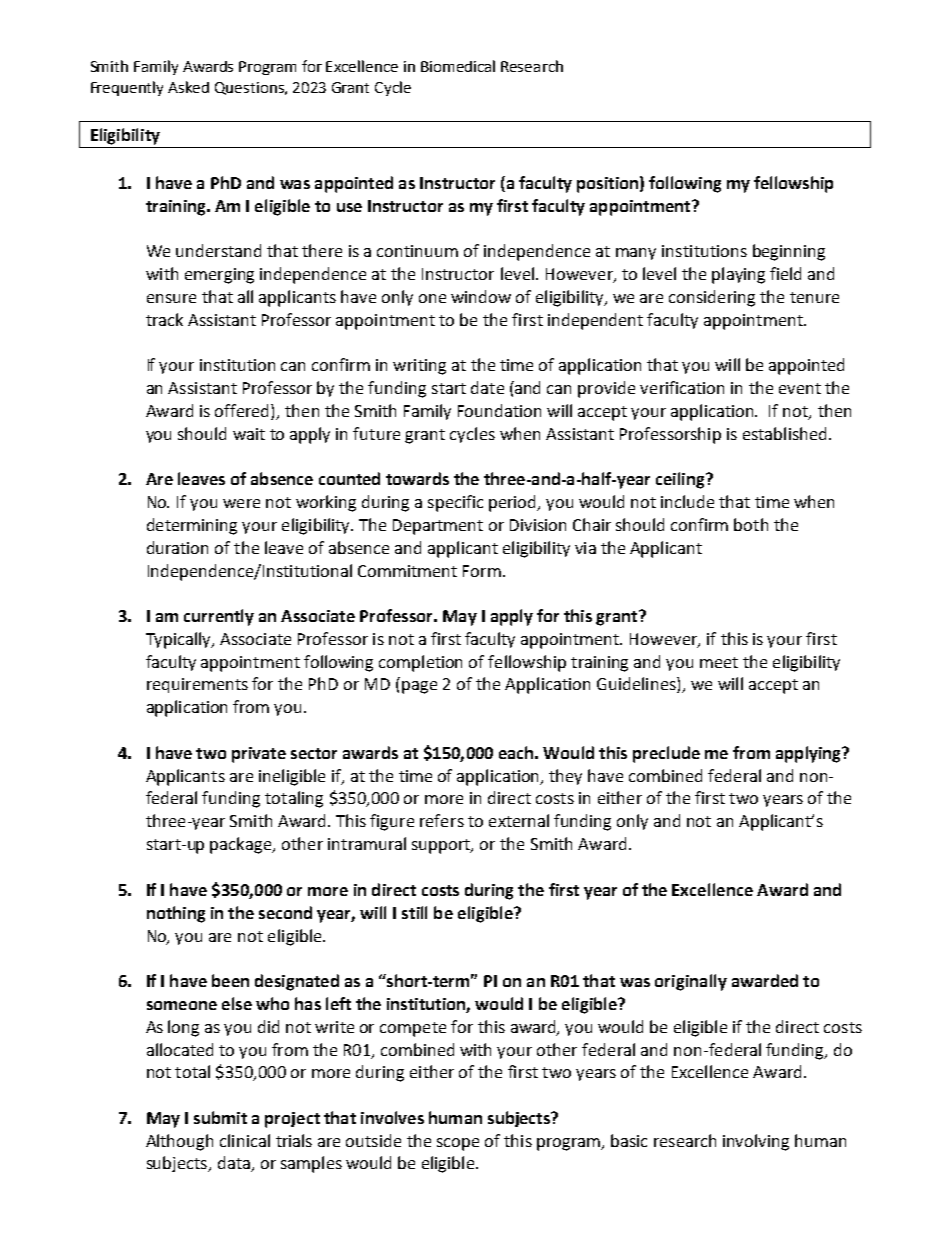 This screenshot has width=952, height=1233. What do you see at coordinates (481, 296) in the screenshot?
I see `window` at bounding box center [481, 296].
